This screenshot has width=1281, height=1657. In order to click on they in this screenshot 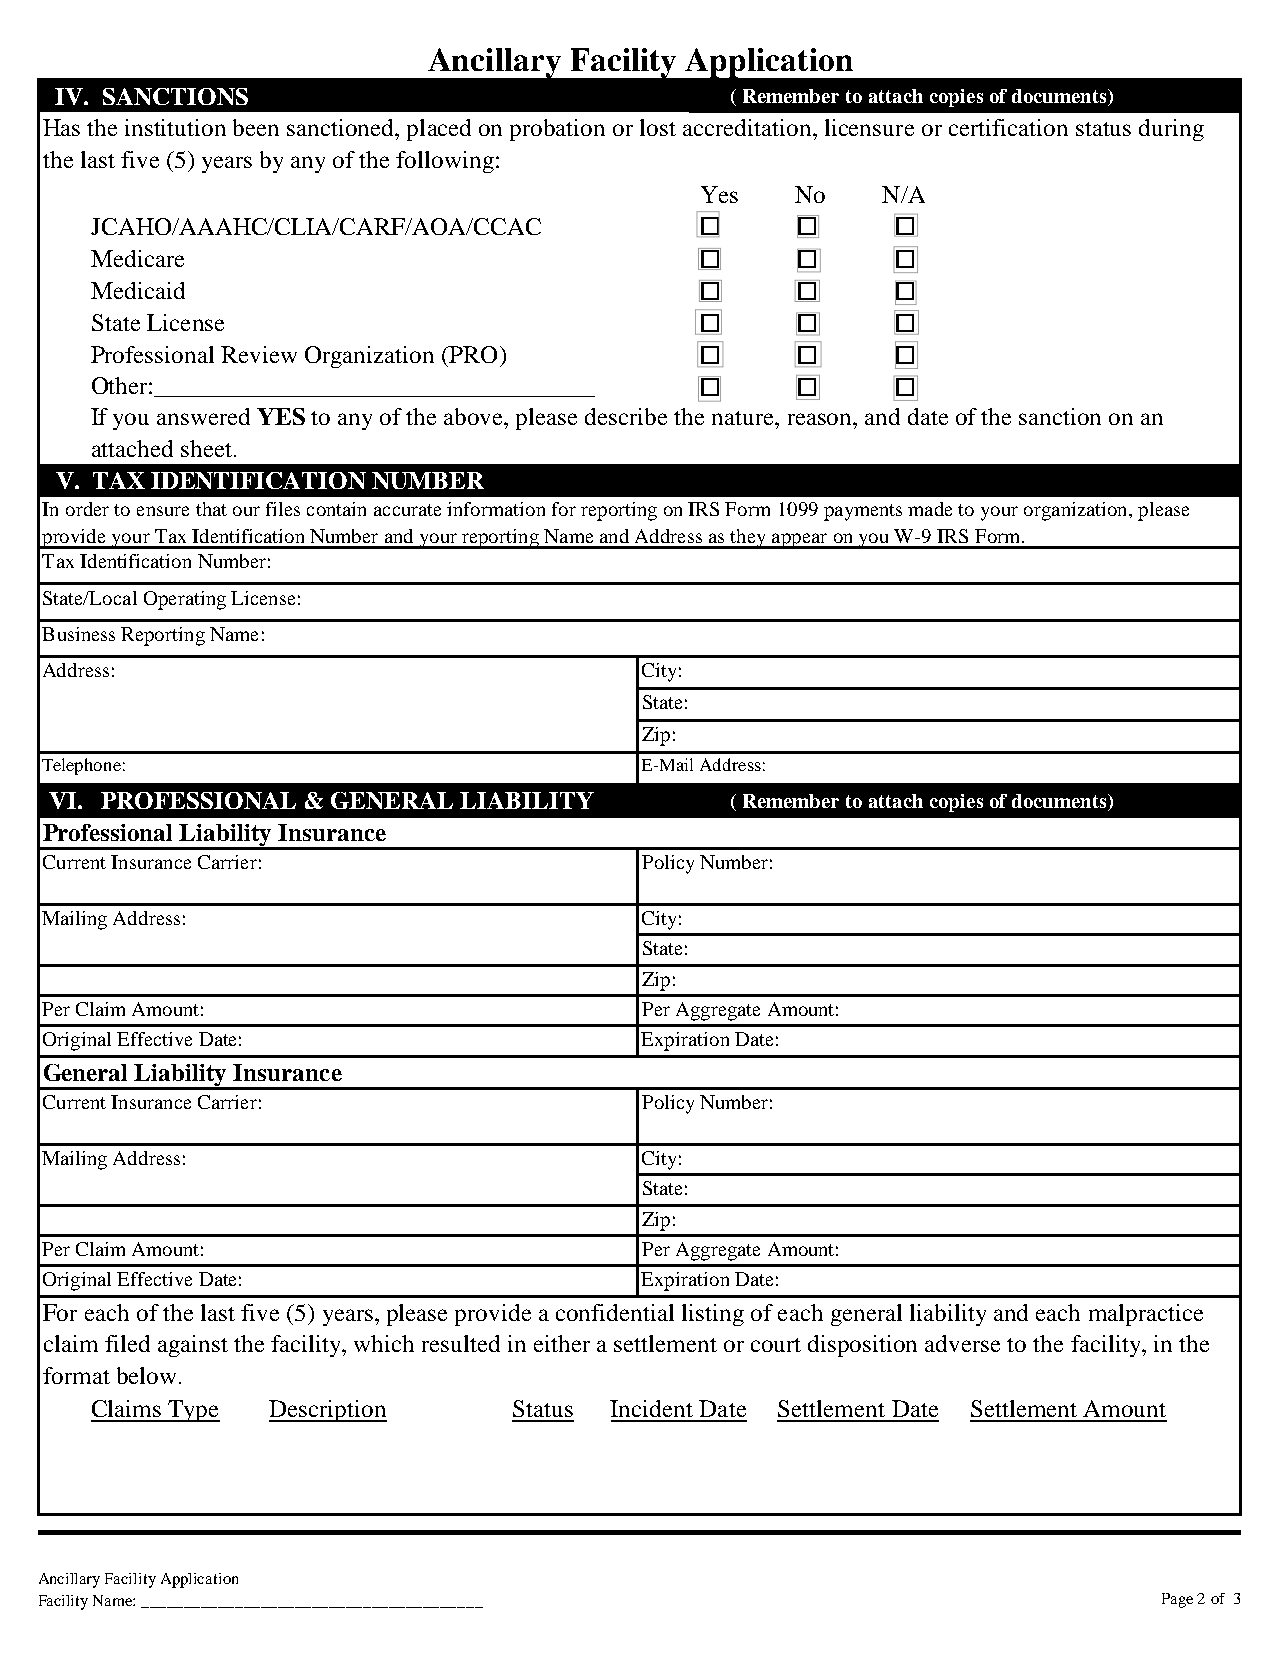, I will do `click(748, 539)`.
